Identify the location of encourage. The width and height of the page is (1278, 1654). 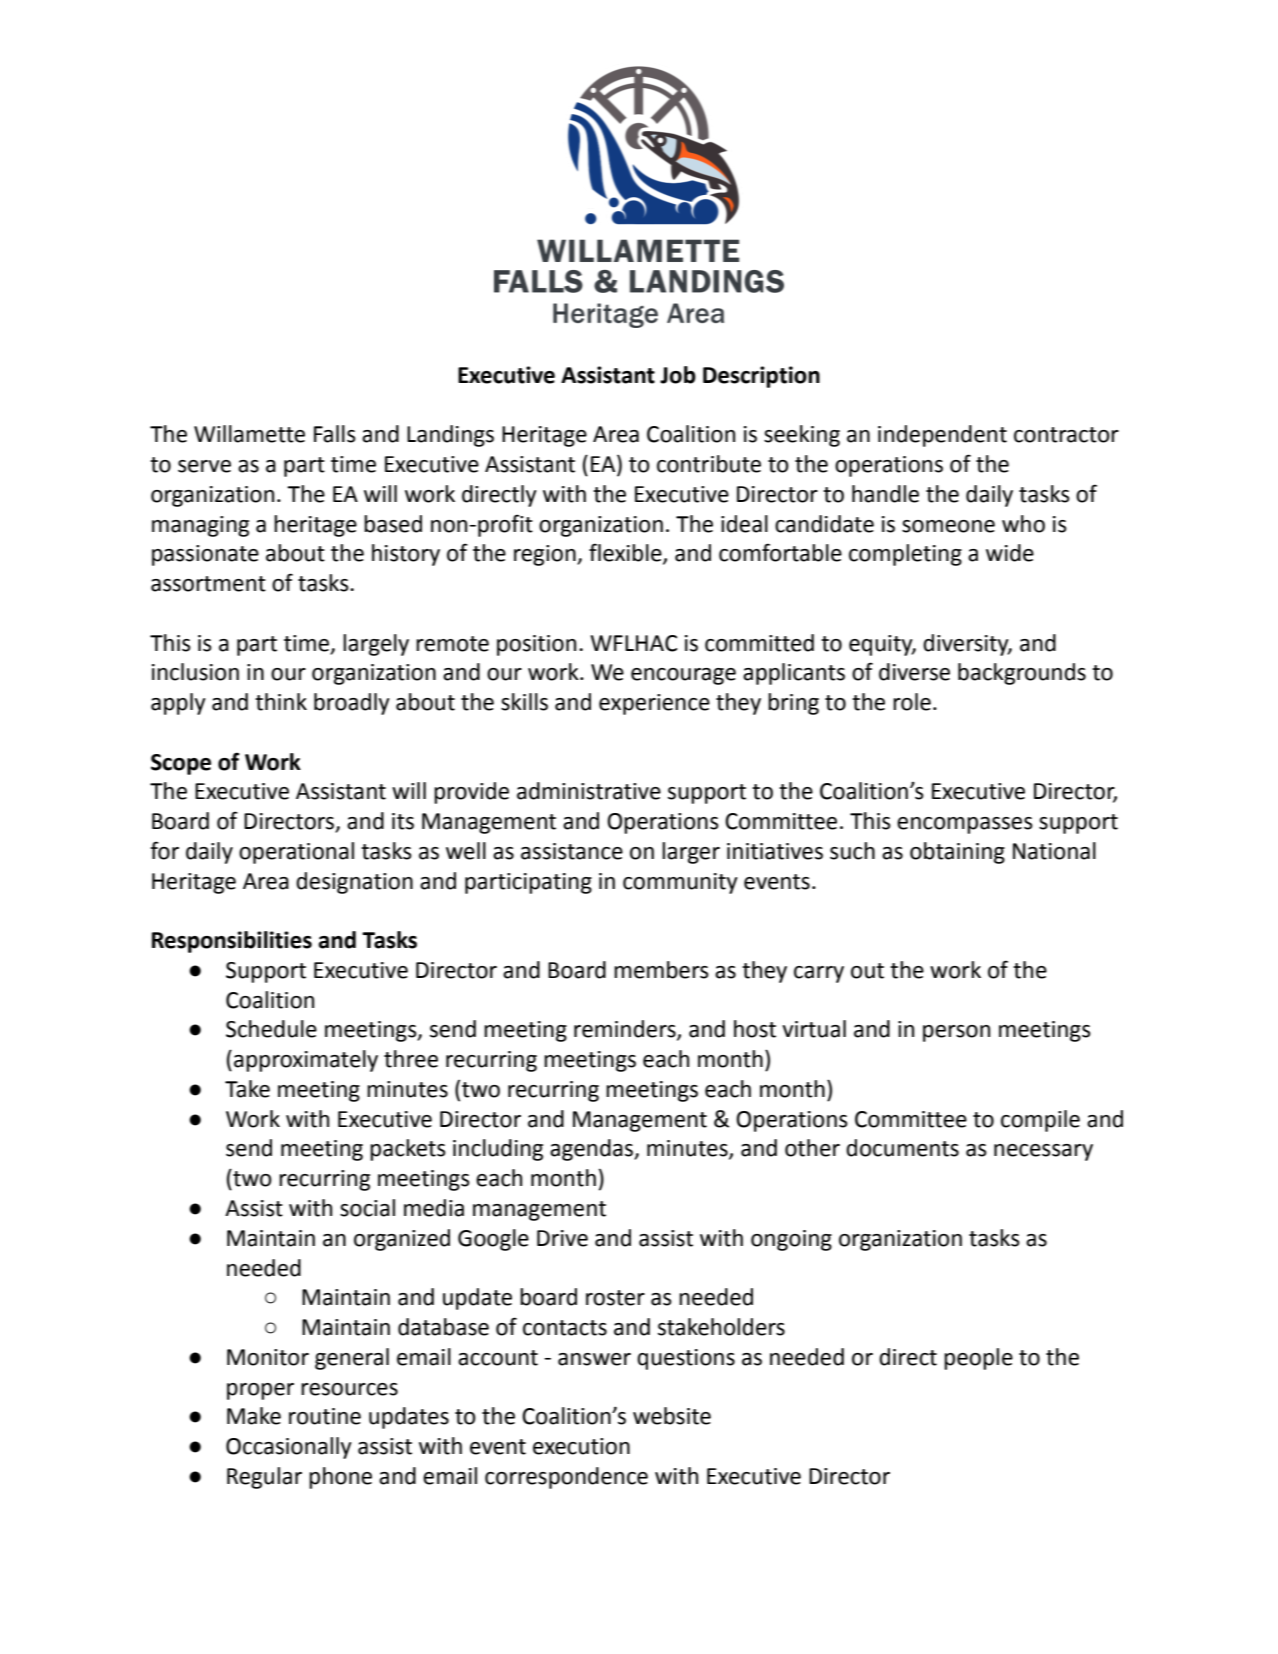
(683, 676).
